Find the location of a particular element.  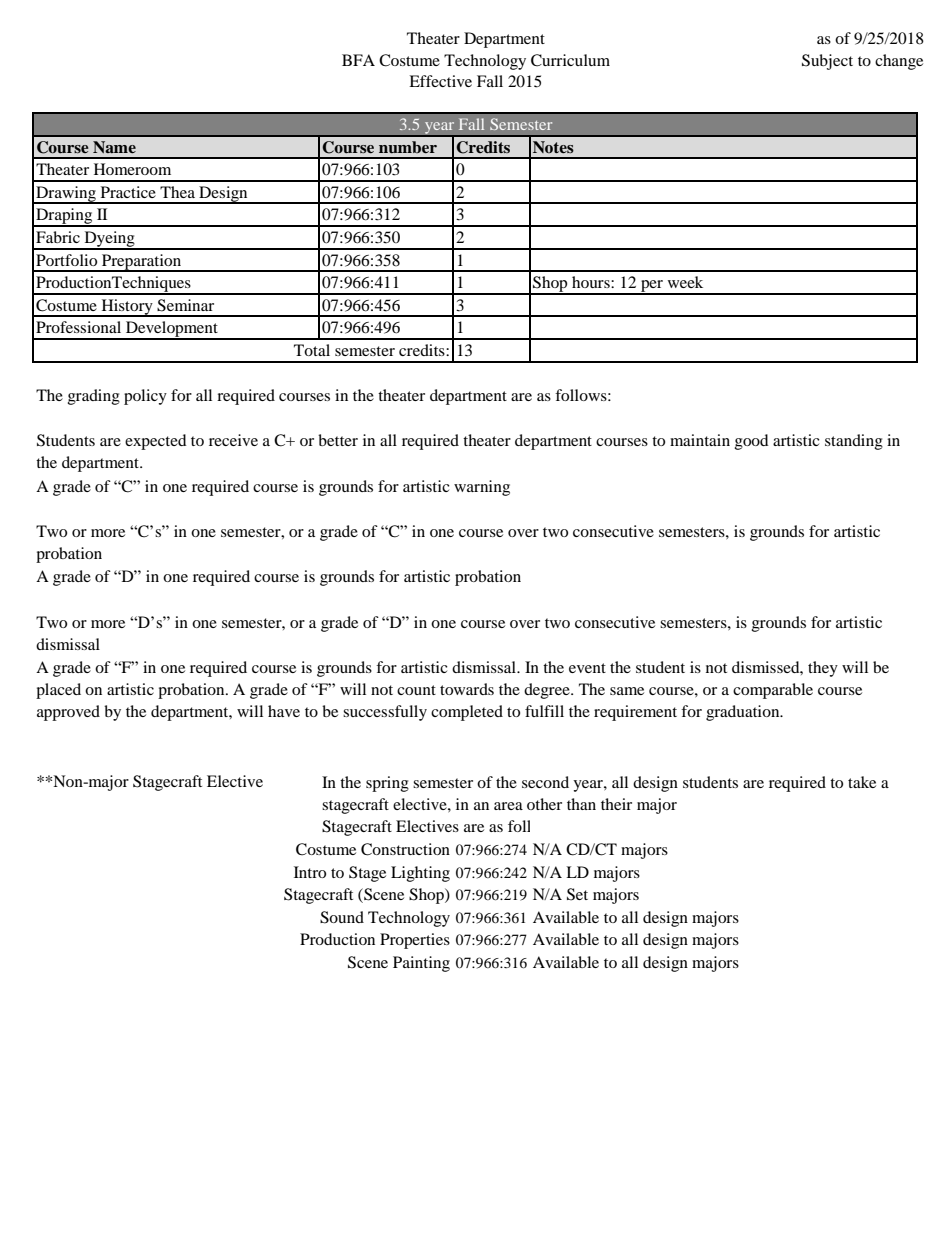

second is located at coordinates (545, 782).
